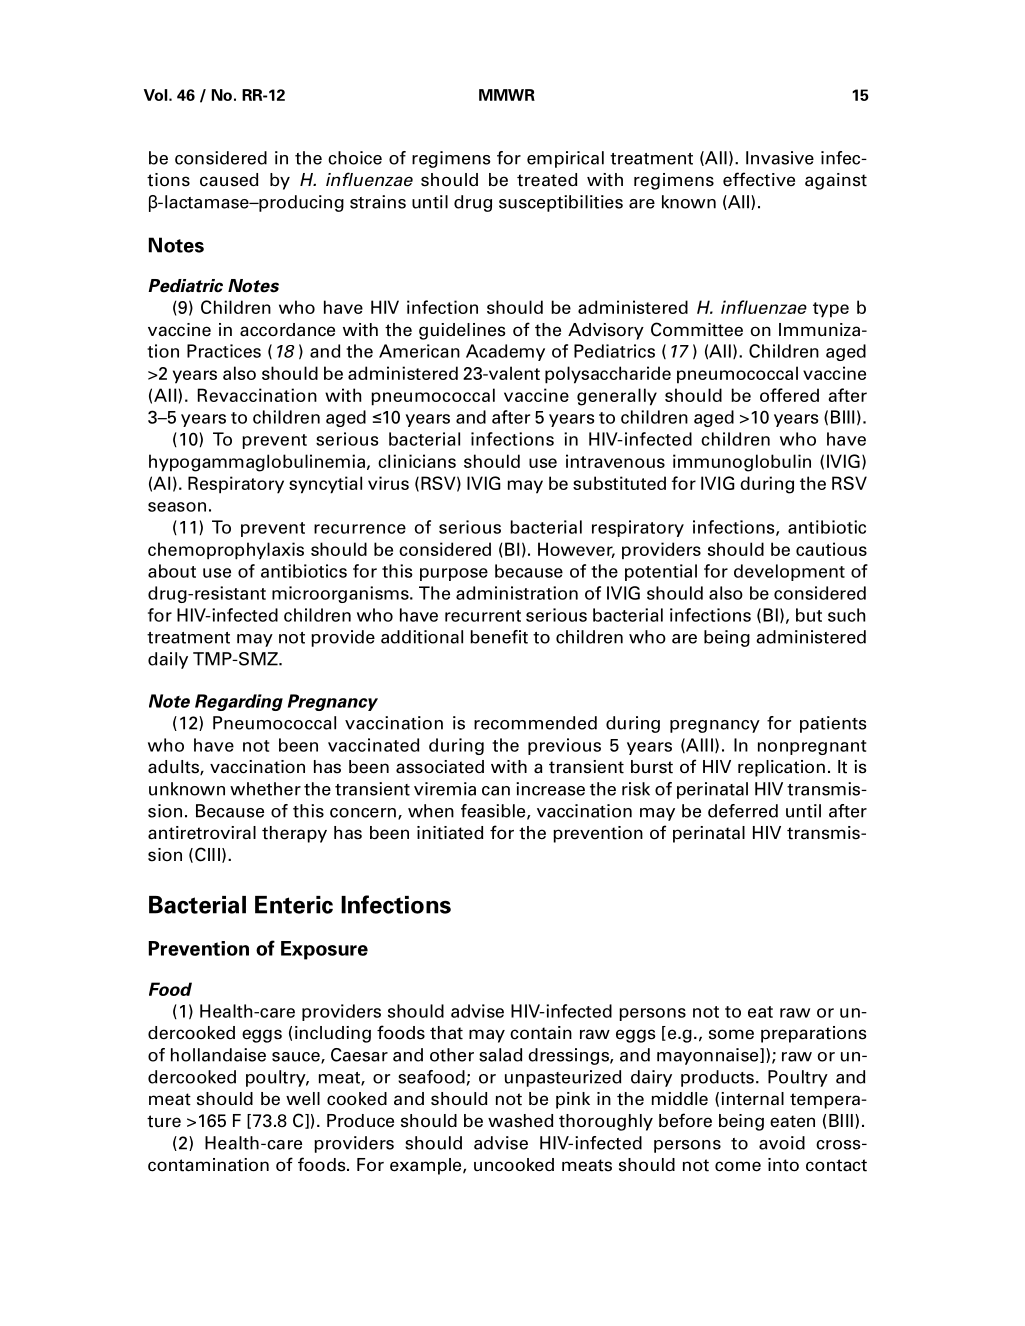 The height and width of the page is (1326, 1025). What do you see at coordinates (168, 660) in the page?
I see `daily` at bounding box center [168, 660].
